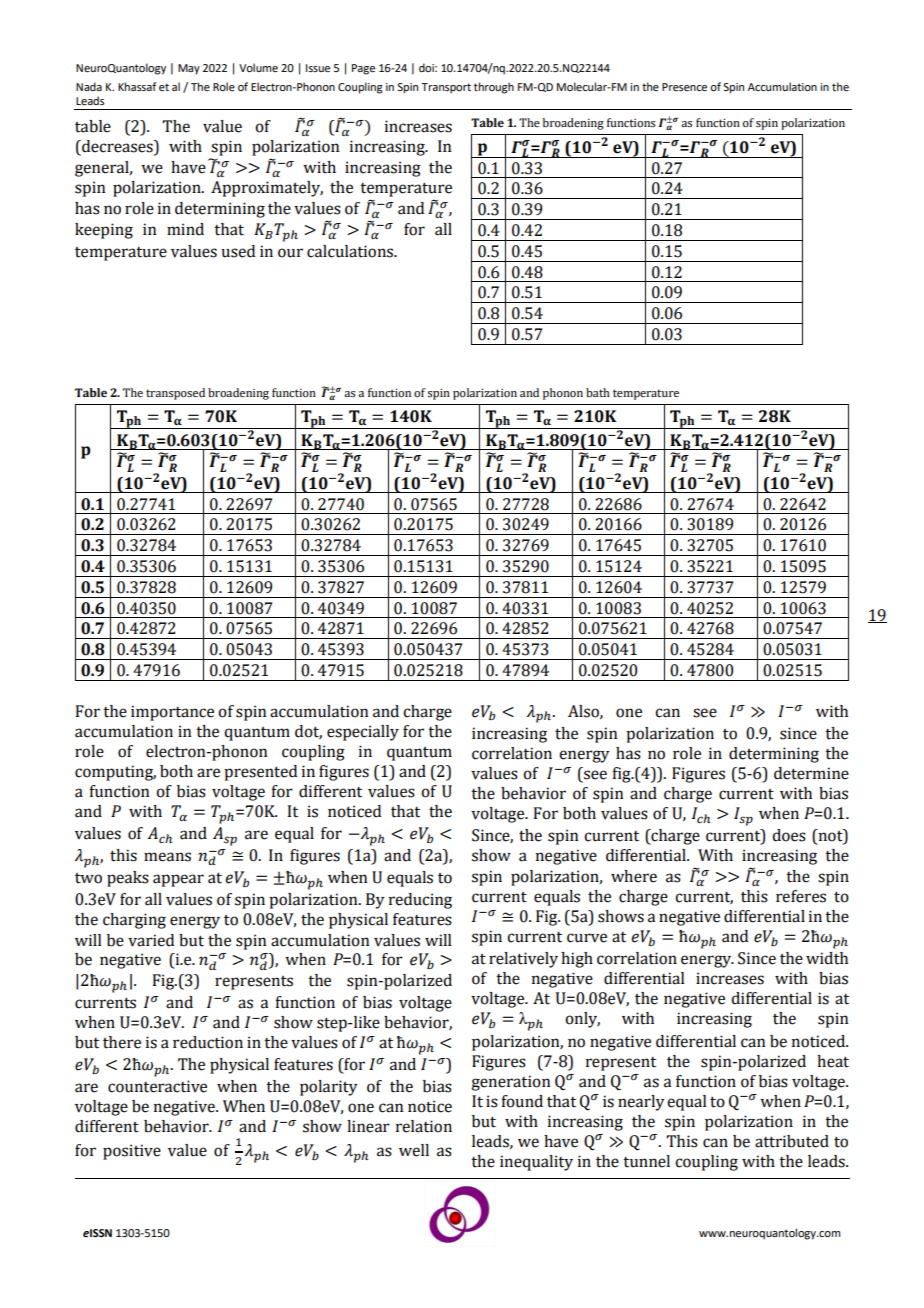  What do you see at coordinates (414, 1150) in the screenshot?
I see `well` at bounding box center [414, 1150].
